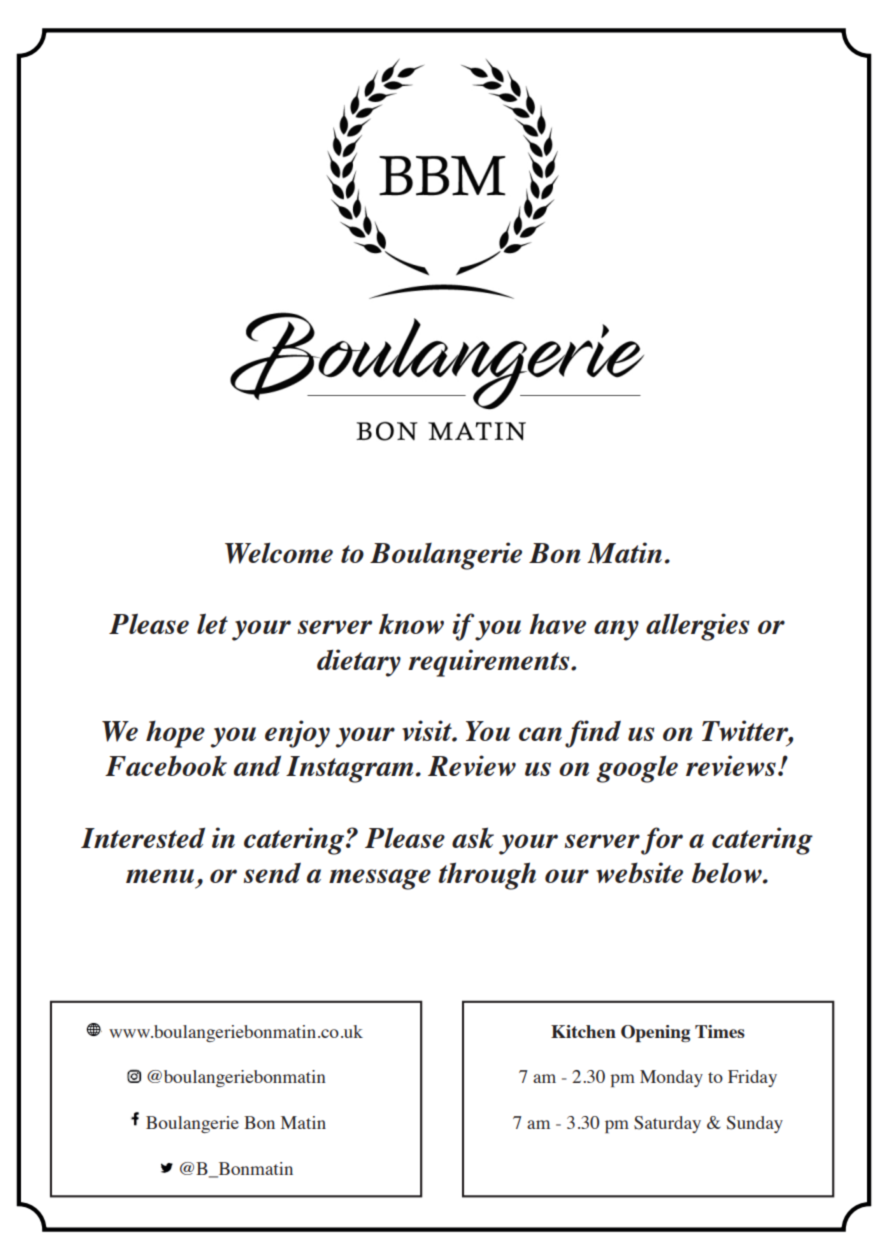  I want to click on through, so click(487, 876).
